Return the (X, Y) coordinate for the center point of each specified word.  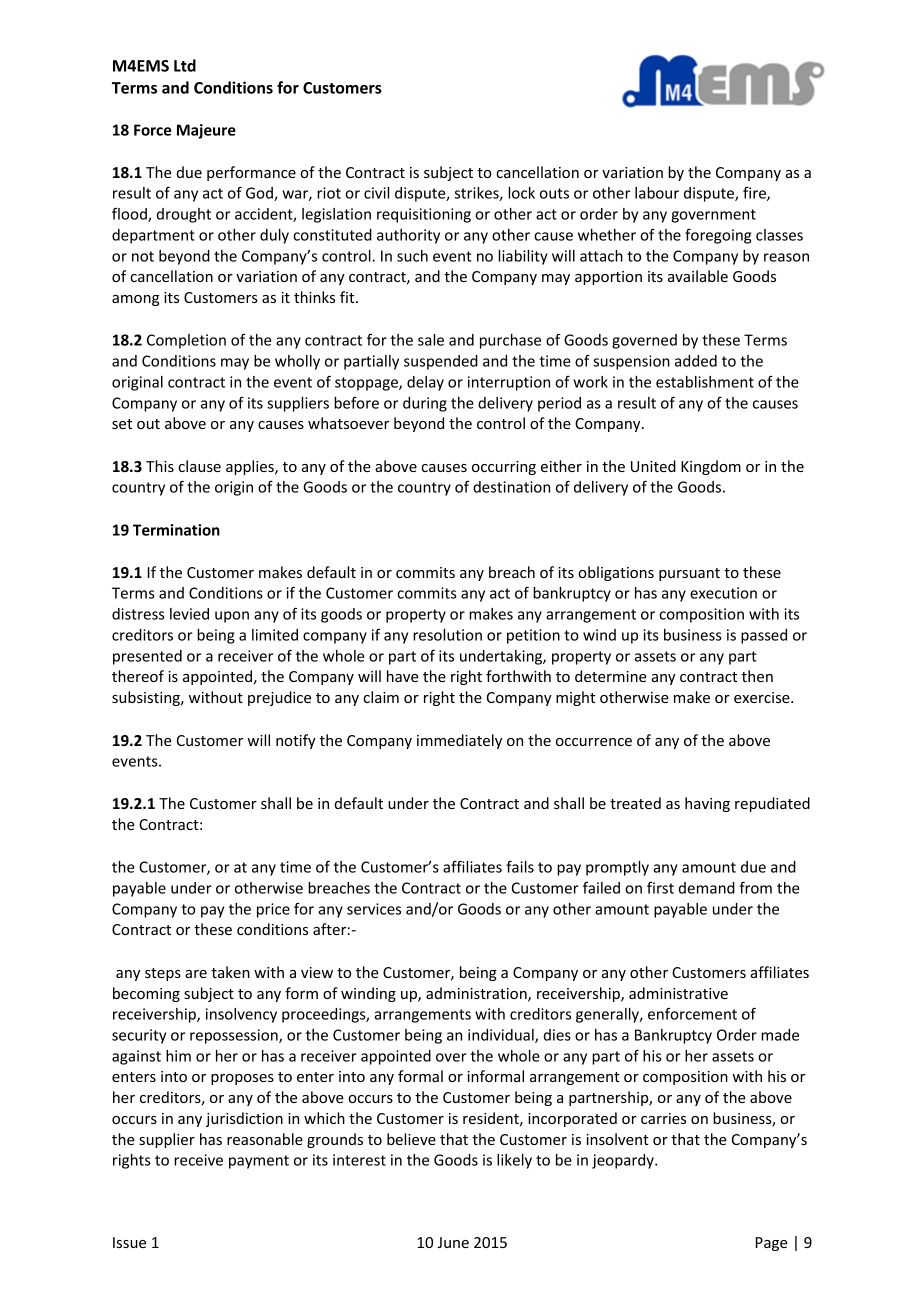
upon (232, 617)
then (757, 676)
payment (259, 1162)
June (453, 1242)
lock (521, 193)
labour (657, 193)
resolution (447, 635)
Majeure (206, 131)
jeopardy (624, 1161)
